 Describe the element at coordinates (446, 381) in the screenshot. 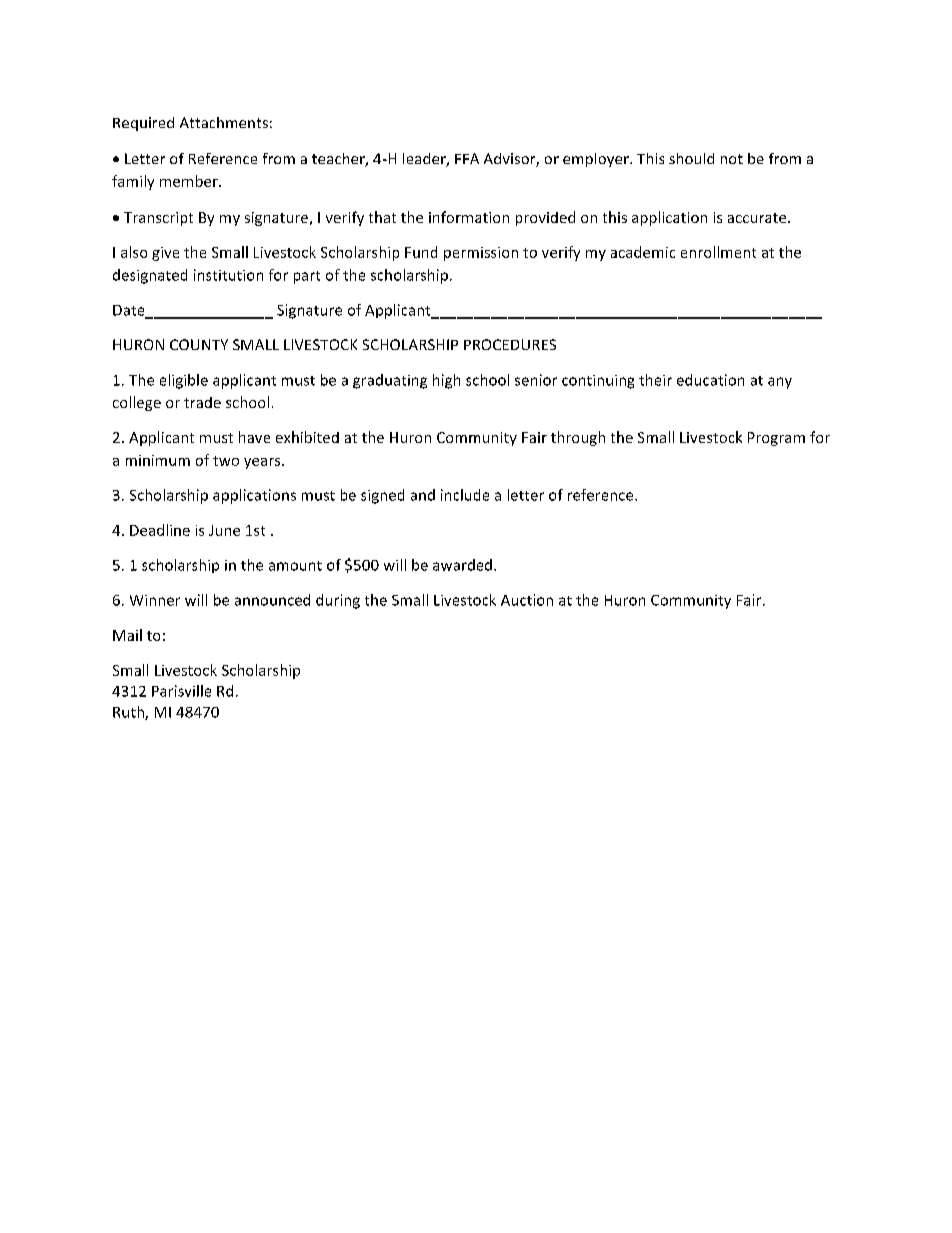

I see `high` at that location.
